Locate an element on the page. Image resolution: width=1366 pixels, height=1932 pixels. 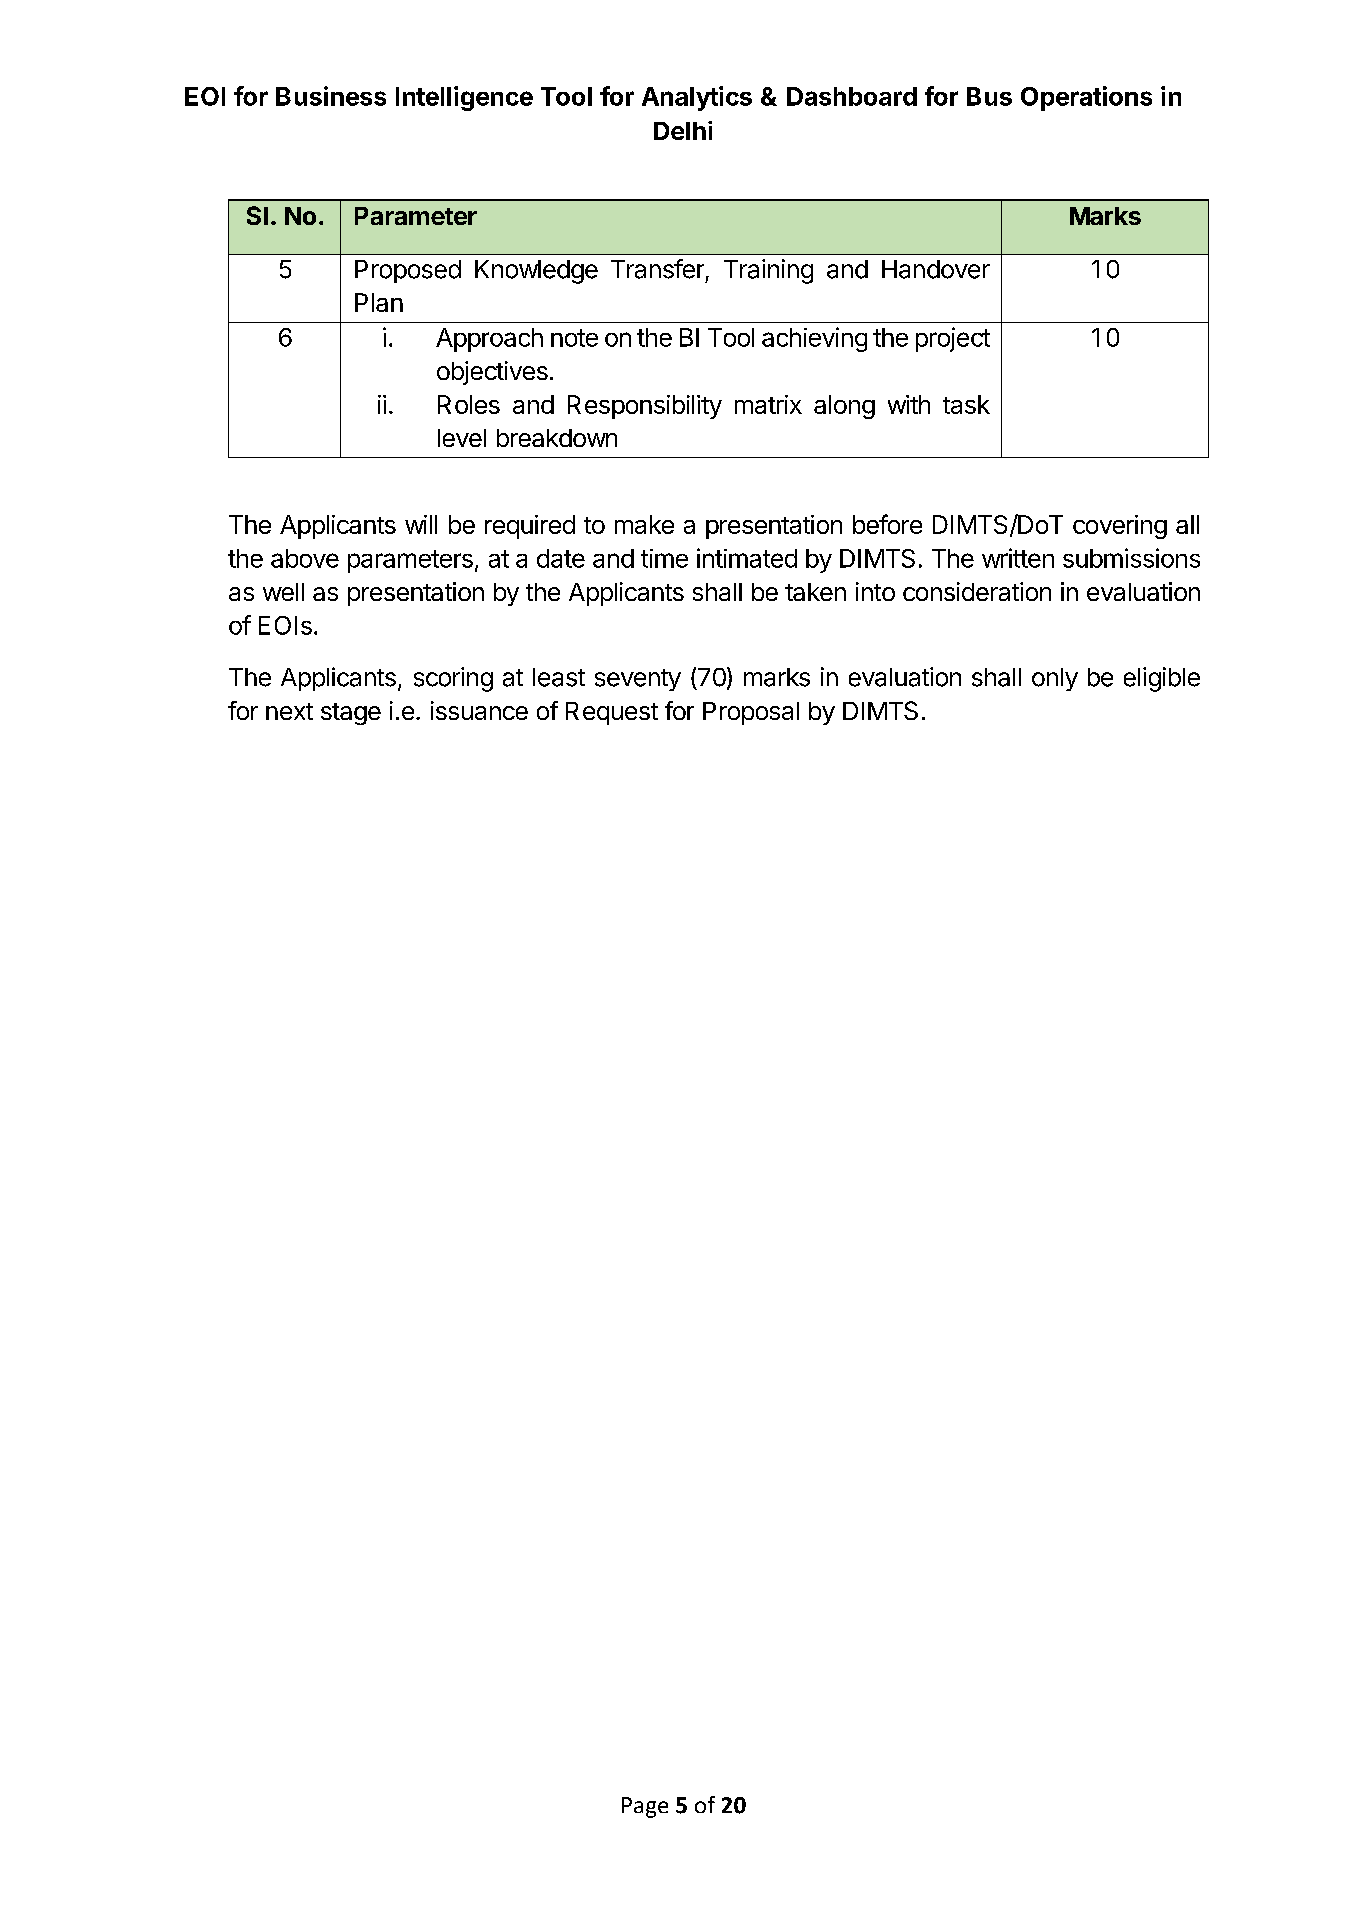
eligible is located at coordinates (1162, 679).
